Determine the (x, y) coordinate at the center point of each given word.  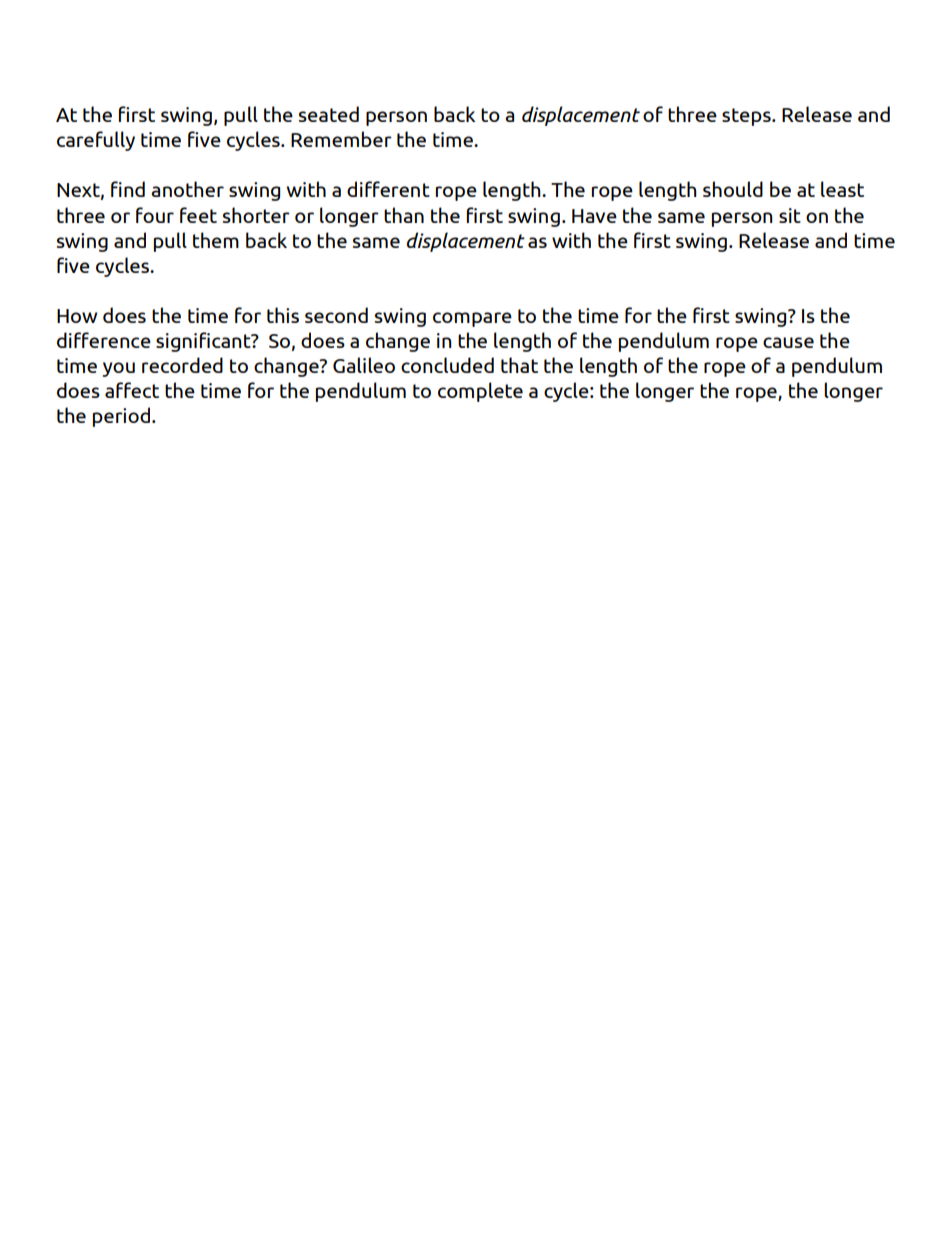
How (77, 316)
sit (790, 215)
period (121, 417)
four (155, 215)
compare (472, 319)
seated (329, 114)
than (404, 215)
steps (747, 117)
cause (788, 342)
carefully (96, 141)
